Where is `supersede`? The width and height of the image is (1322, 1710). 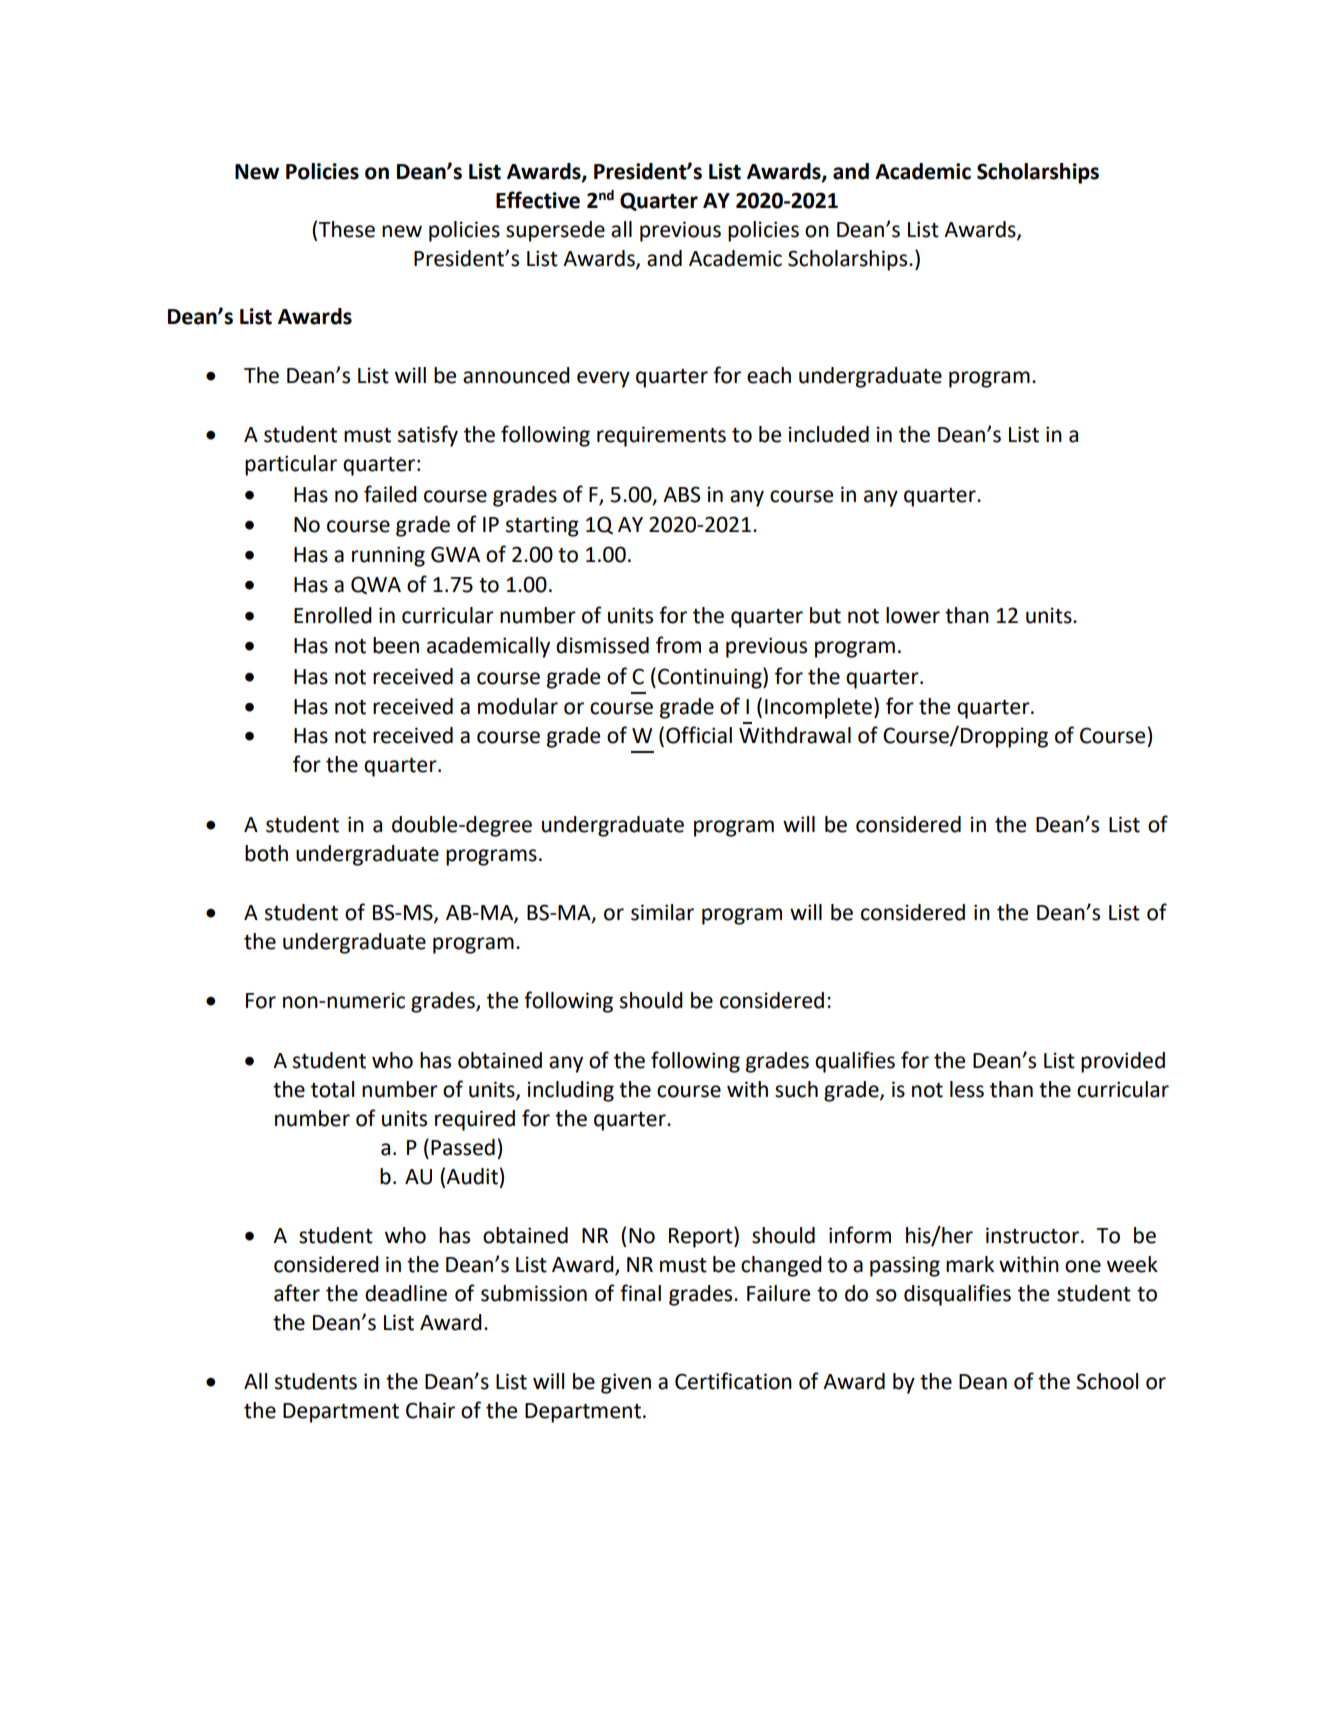
supersede is located at coordinates (555, 231).
